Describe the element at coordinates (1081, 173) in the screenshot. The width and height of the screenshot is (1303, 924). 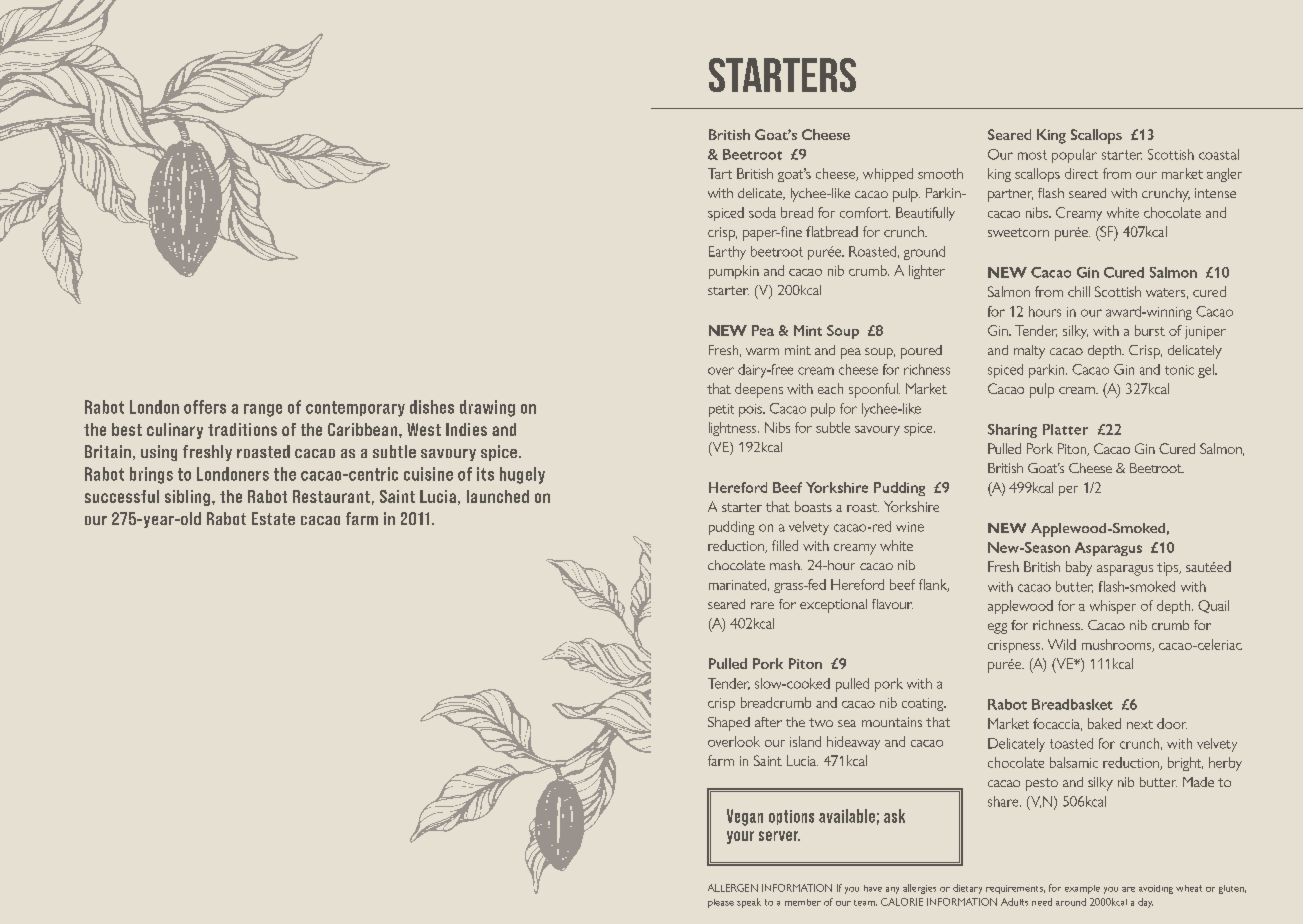
I see `direct` at that location.
